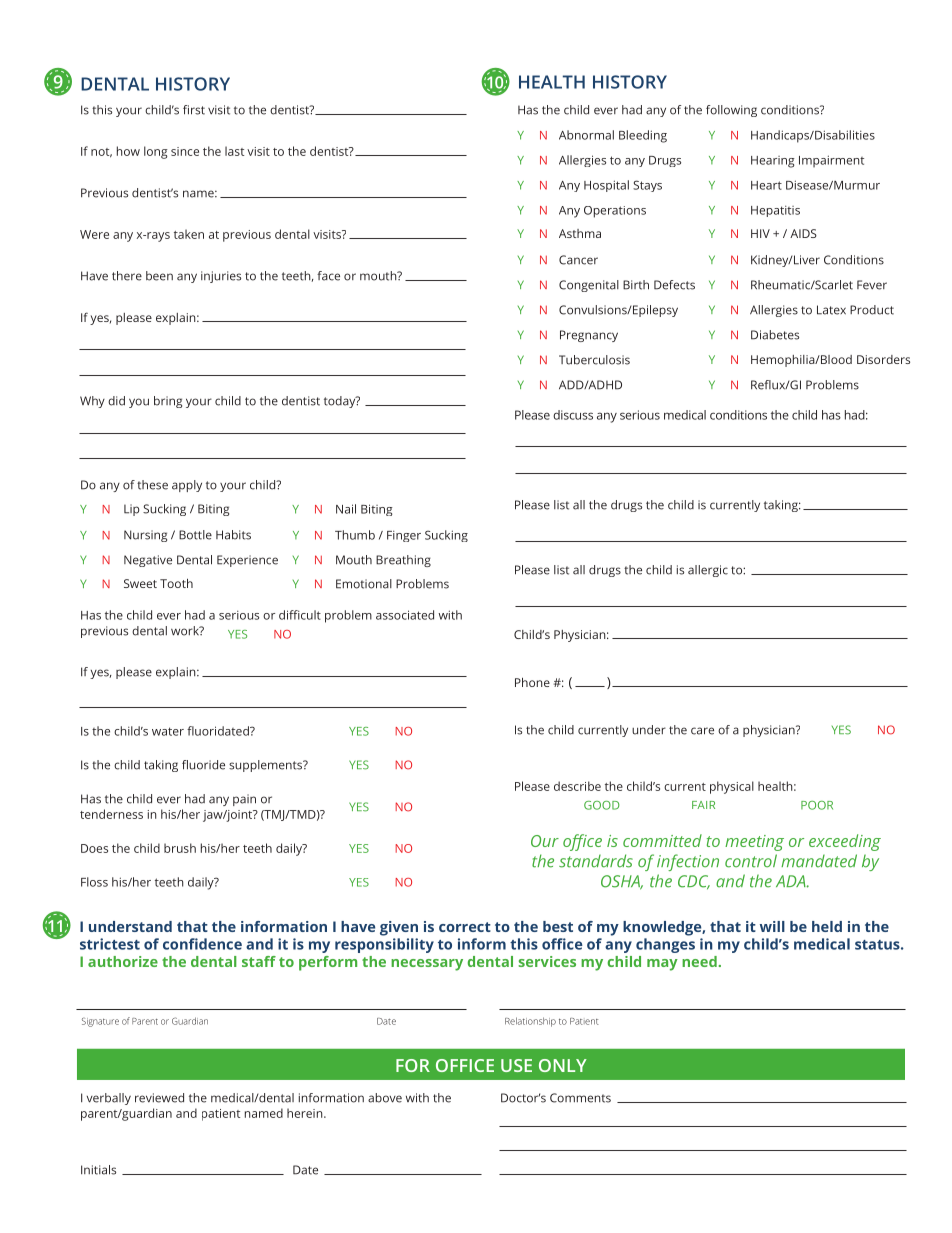  I want to click on reviewed, so click(159, 1098).
